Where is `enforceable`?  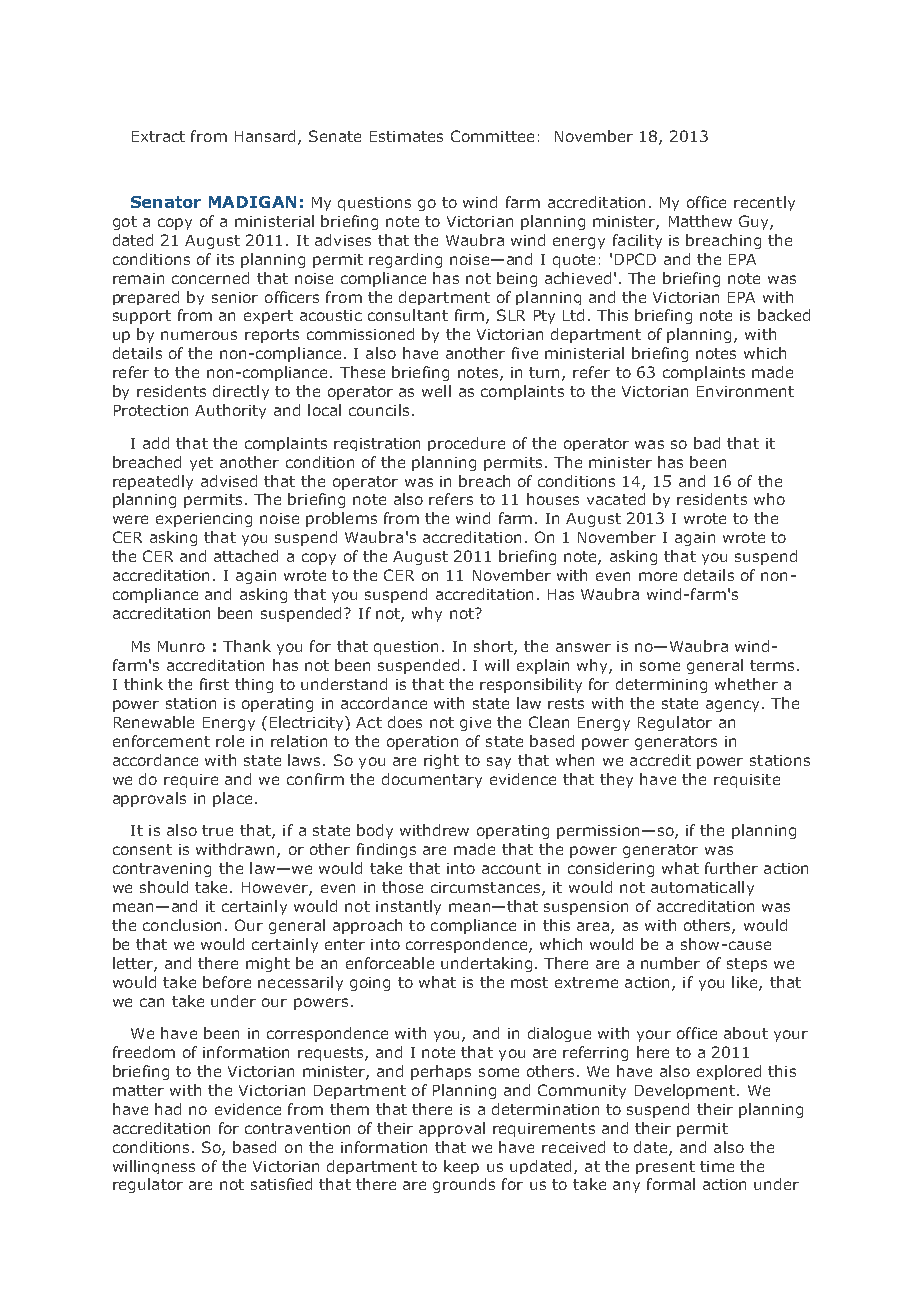
enforceable is located at coordinates (390, 963).
